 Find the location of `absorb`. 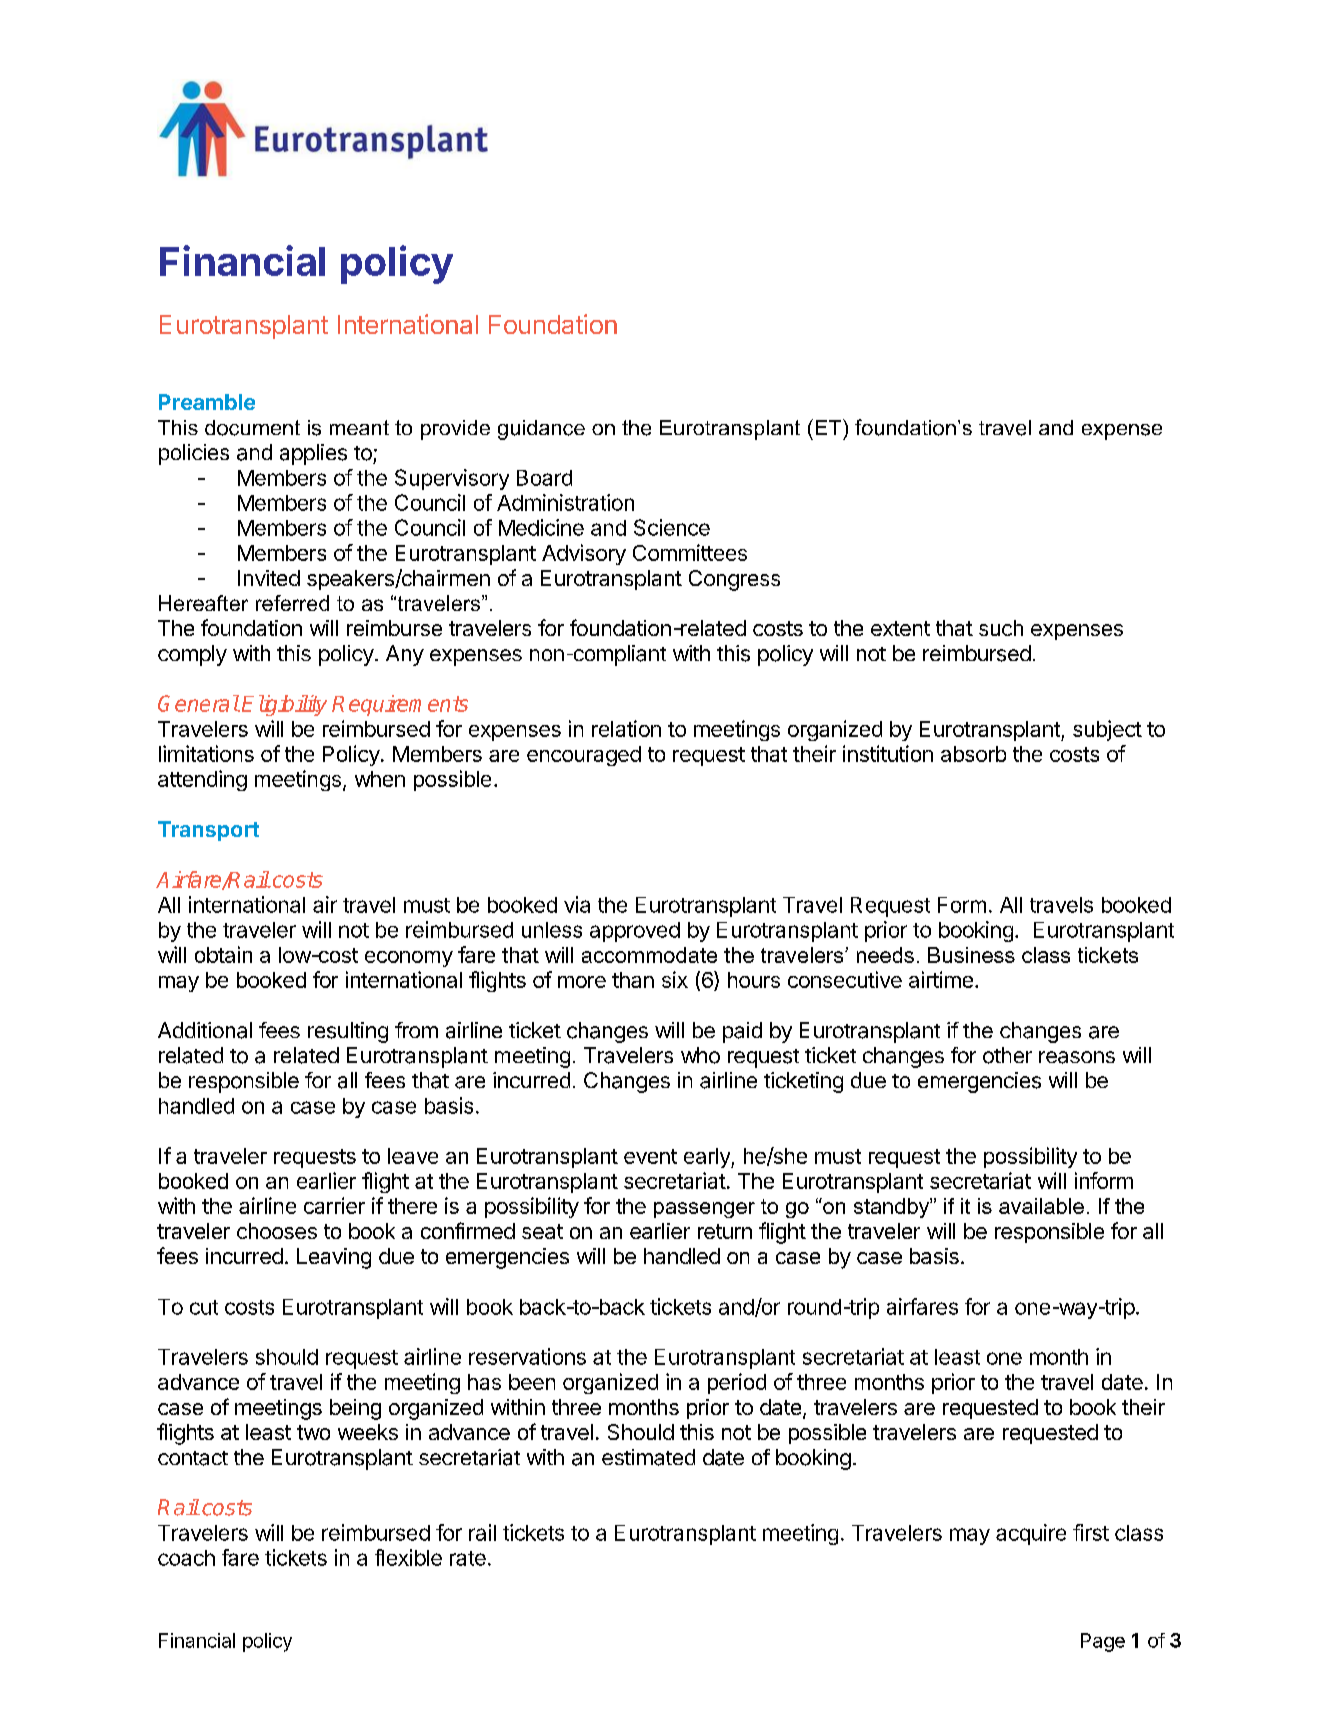

absorb is located at coordinates (973, 754).
